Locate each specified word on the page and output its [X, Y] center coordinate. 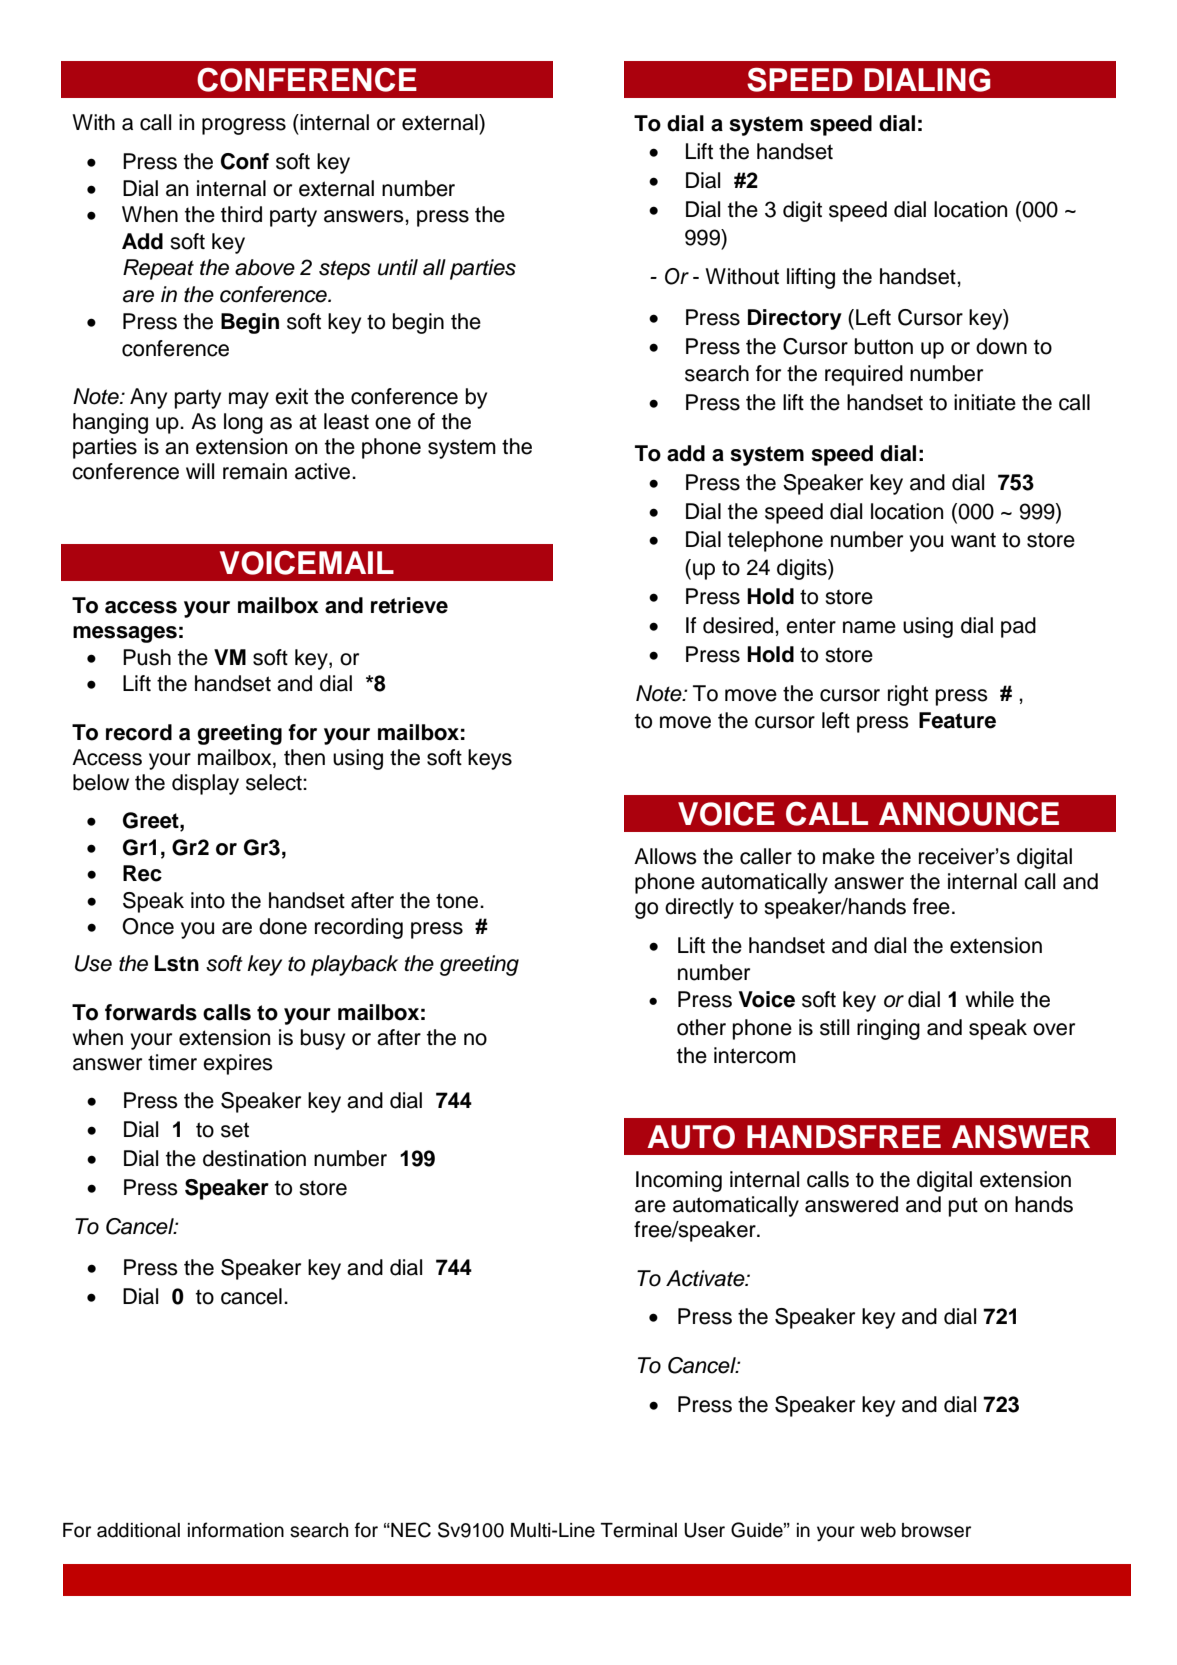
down [1001, 346]
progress [244, 126]
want [973, 540]
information [236, 1530]
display [205, 784]
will [200, 471]
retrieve [409, 605]
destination [254, 1158]
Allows [665, 856]
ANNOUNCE [969, 813]
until [398, 267]
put [963, 1207]
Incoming [679, 1181]
